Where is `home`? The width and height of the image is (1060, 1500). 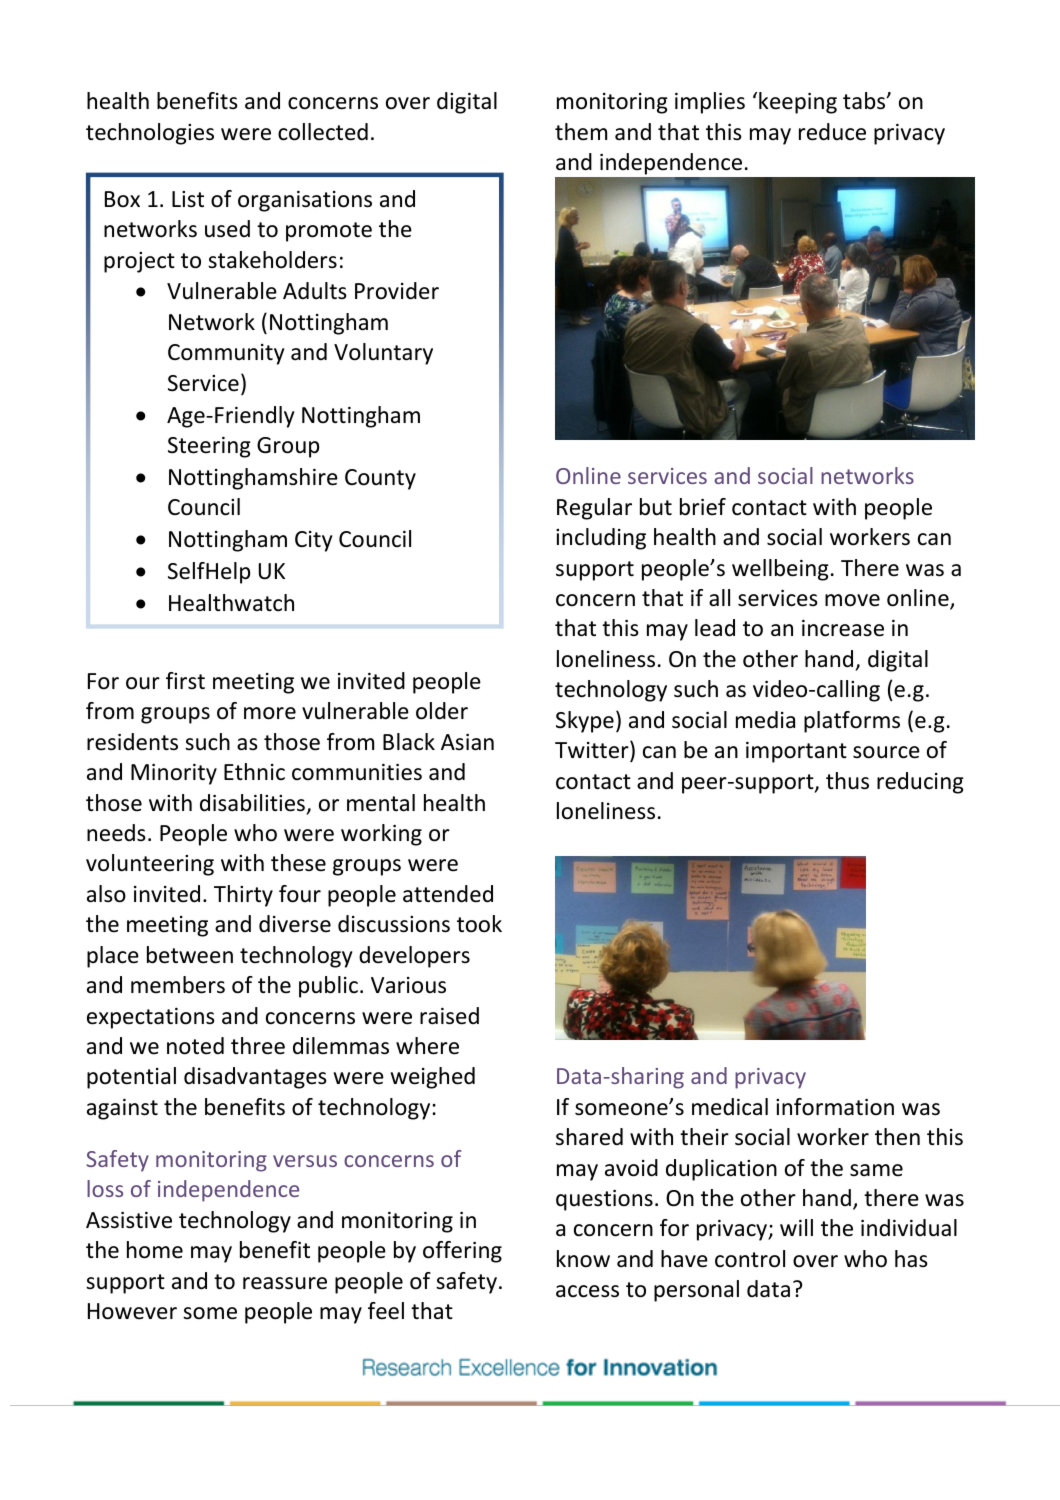
home is located at coordinates (155, 1250).
